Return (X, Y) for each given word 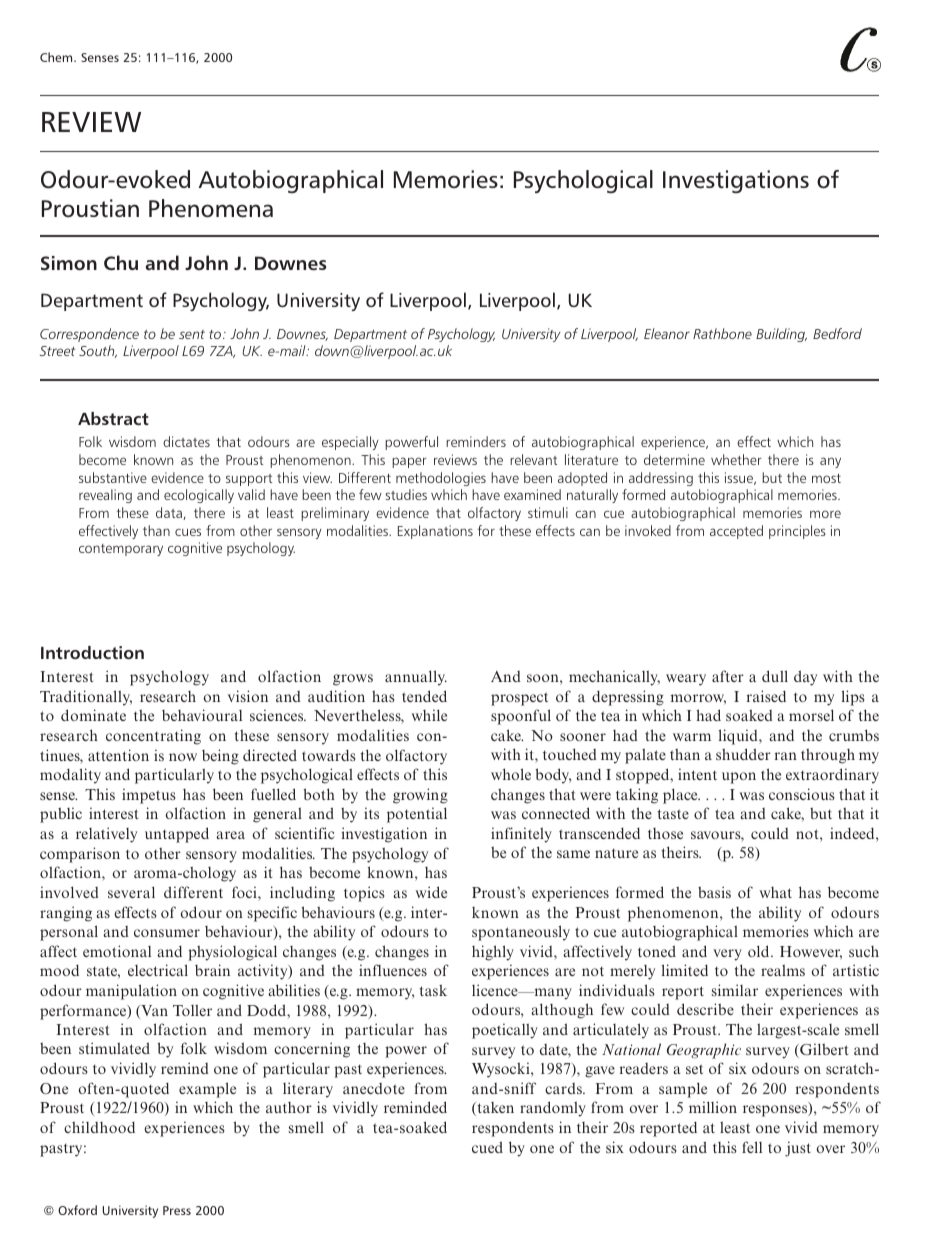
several (131, 892)
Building (781, 335)
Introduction (92, 652)
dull (775, 676)
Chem (57, 57)
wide (431, 892)
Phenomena (211, 208)
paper (409, 462)
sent (192, 334)
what (776, 892)
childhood (99, 1127)
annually (416, 678)
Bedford (837, 333)
